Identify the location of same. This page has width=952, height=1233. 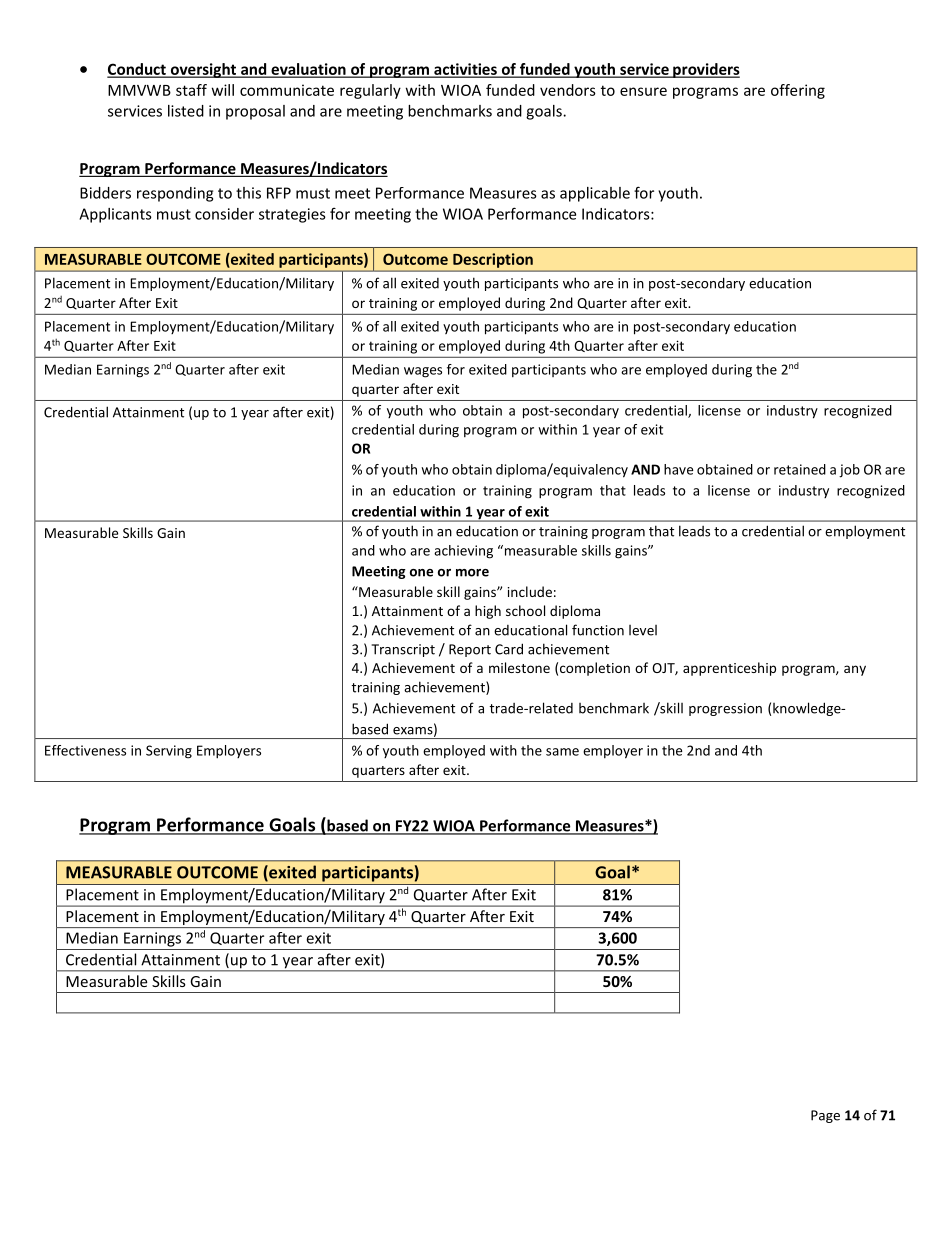
(562, 752).
